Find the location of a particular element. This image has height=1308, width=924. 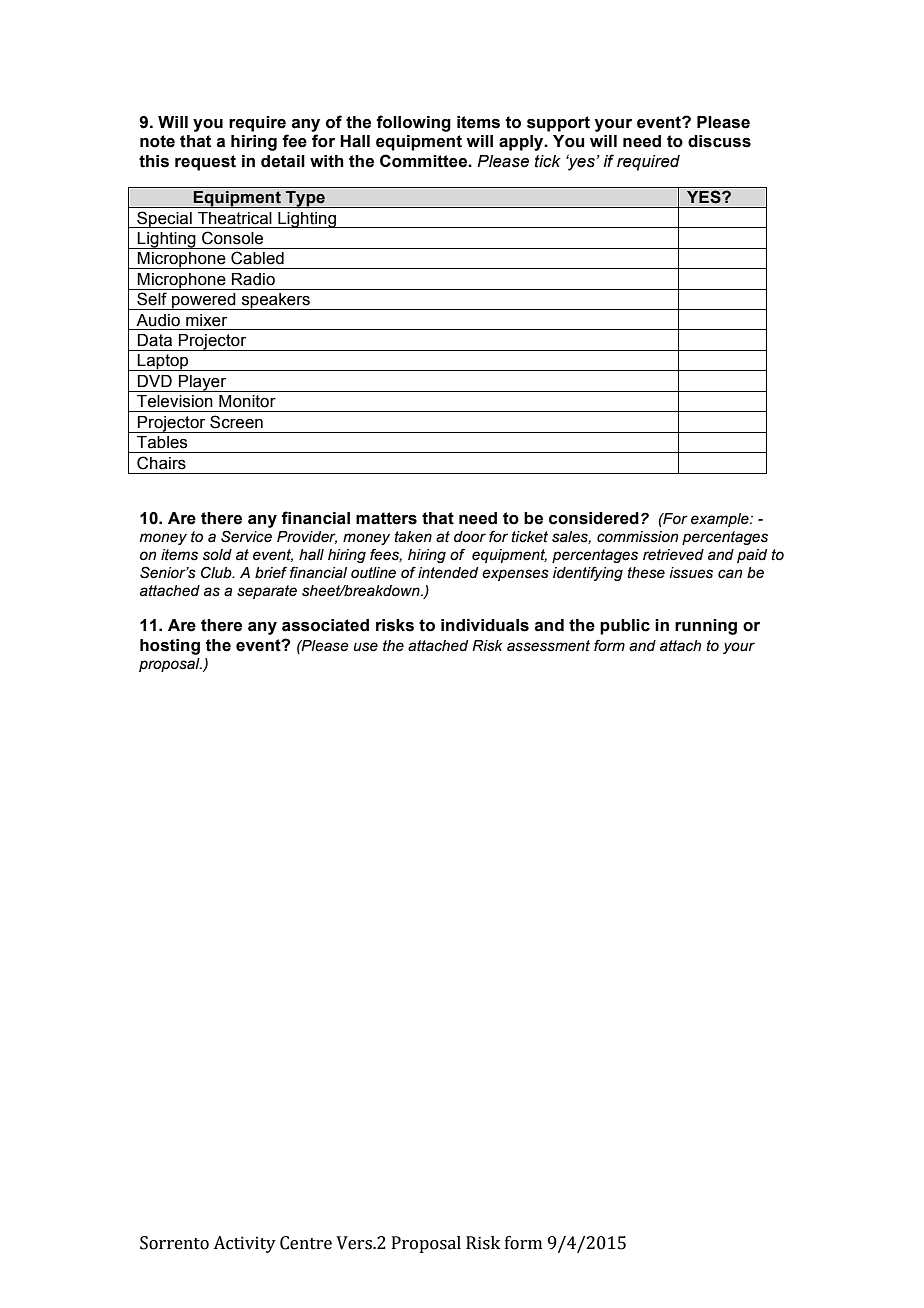

example is located at coordinates (721, 520).
